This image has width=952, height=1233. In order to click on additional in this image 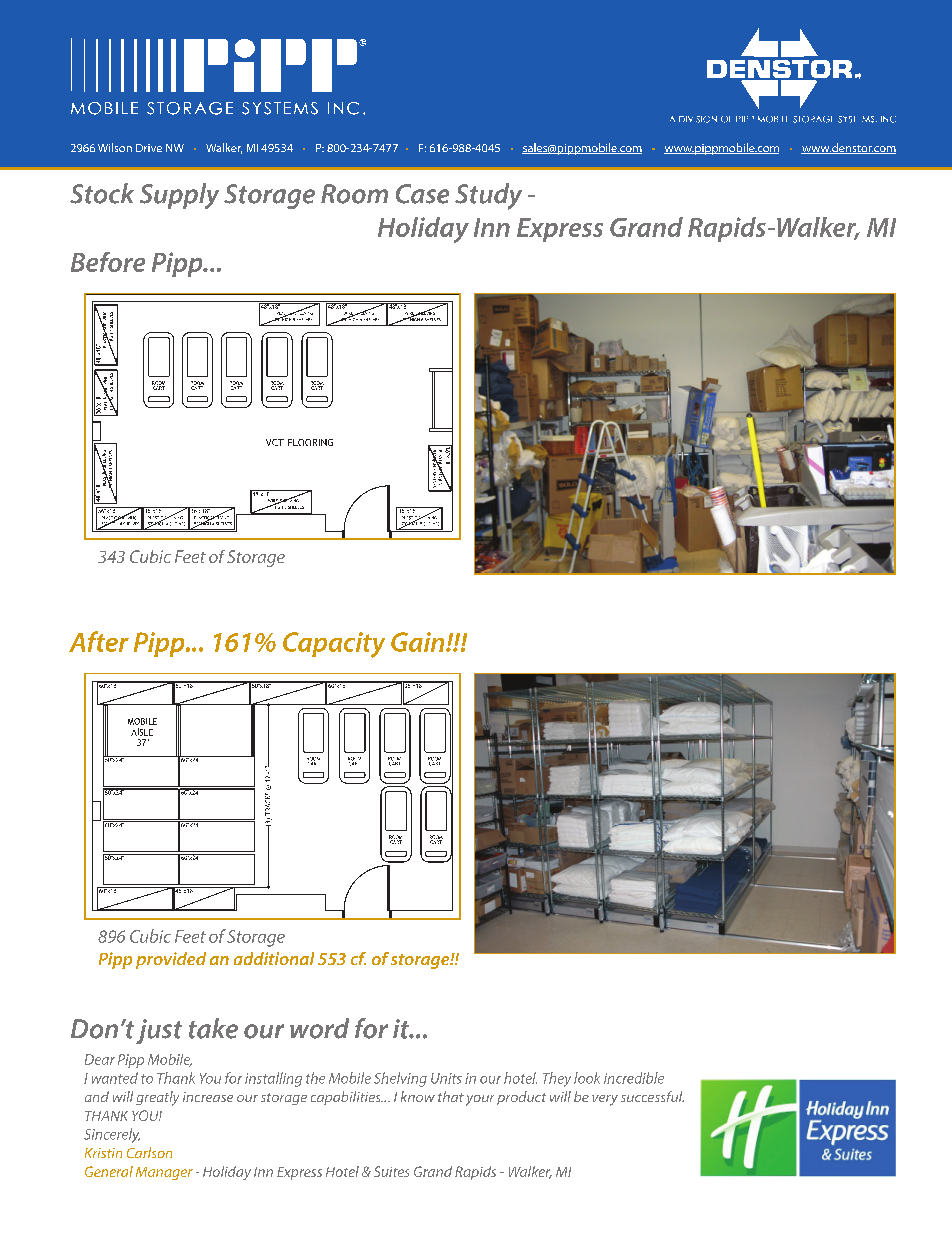, I will do `click(274, 958)`.
